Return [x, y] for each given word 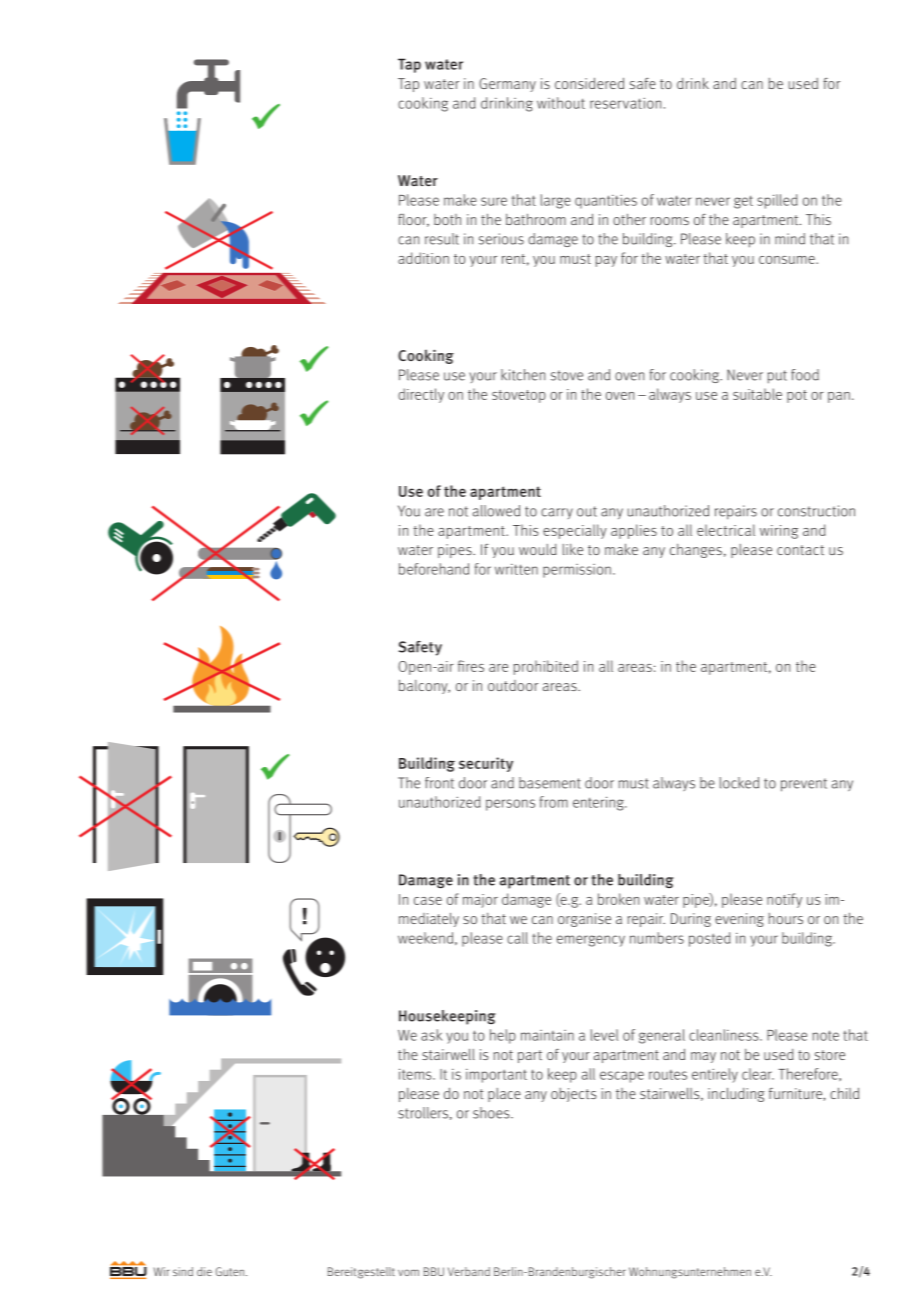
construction [816, 511]
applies [634, 531]
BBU [434, 1271]
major [480, 901]
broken [618, 899]
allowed [496, 511]
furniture [796, 1094]
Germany [507, 85]
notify [784, 900]
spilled [777, 201]
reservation [625, 103]
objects [574, 1095]
